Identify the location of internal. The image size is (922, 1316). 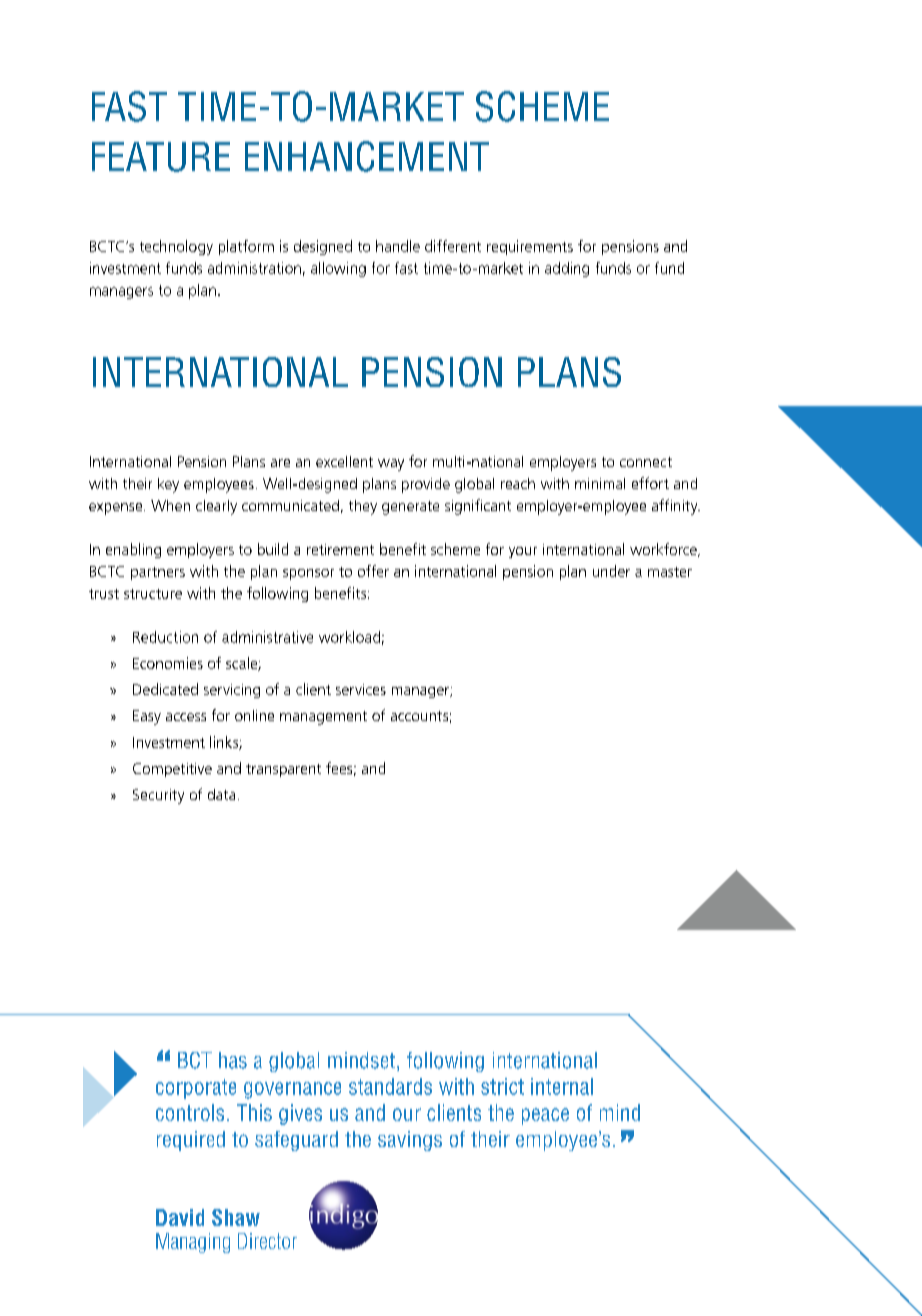
(562, 1086).
